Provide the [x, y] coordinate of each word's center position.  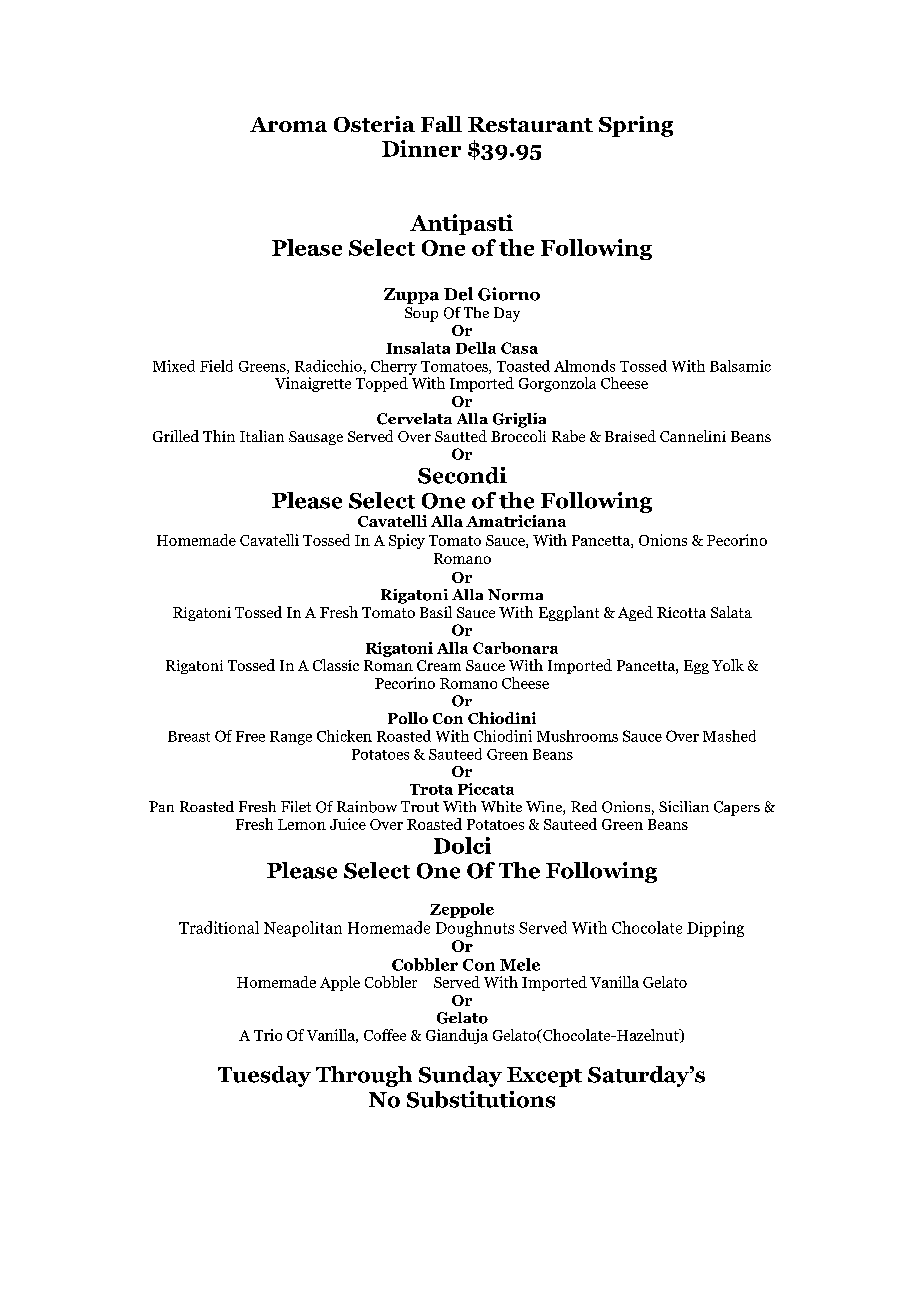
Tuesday [264, 1076]
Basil [436, 612]
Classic [336, 665]
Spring [636, 126]
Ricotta [681, 612]
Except [544, 1077]
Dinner [421, 148]
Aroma [288, 124]
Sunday [460, 1076]
